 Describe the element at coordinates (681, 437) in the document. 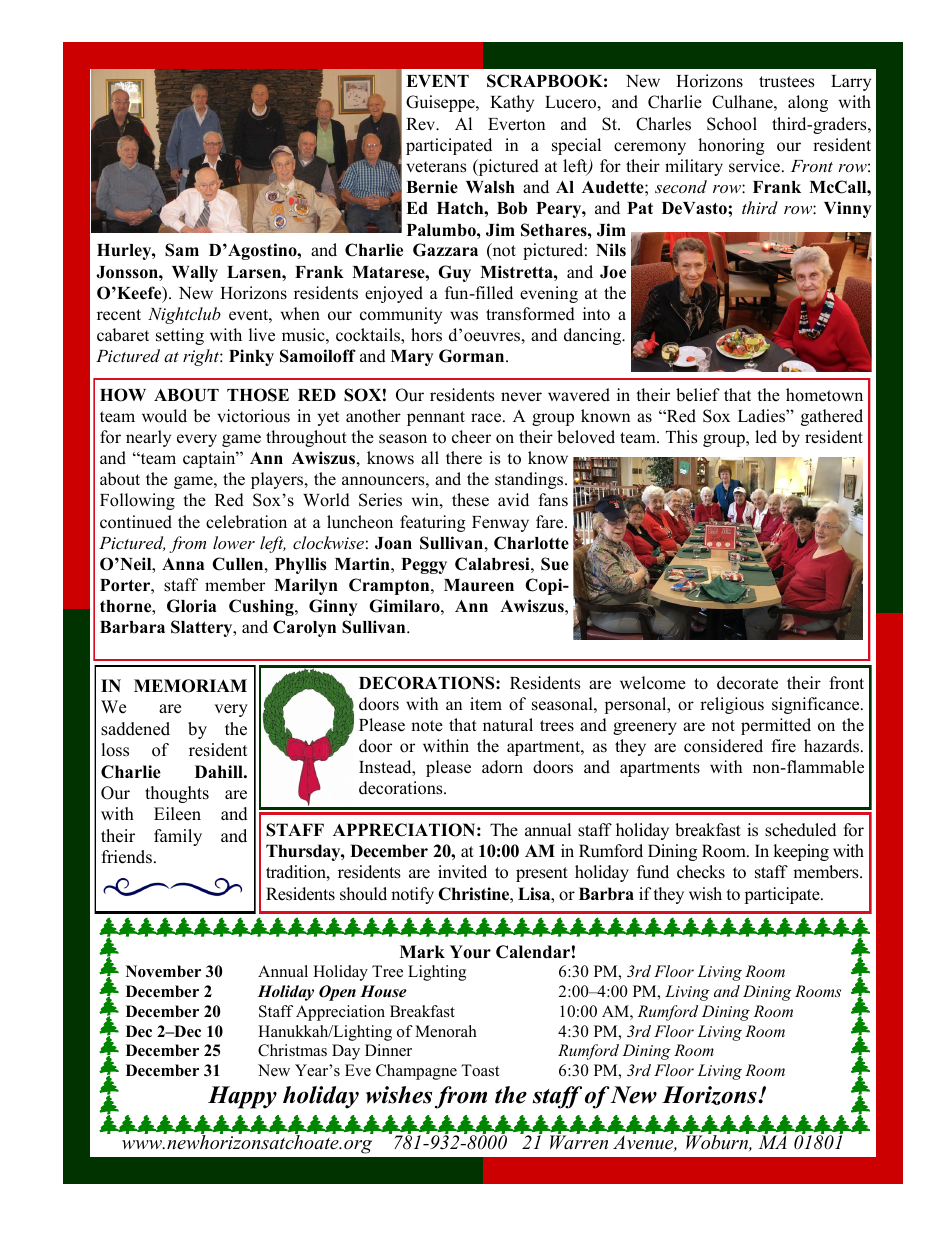

I see `This` at that location.
